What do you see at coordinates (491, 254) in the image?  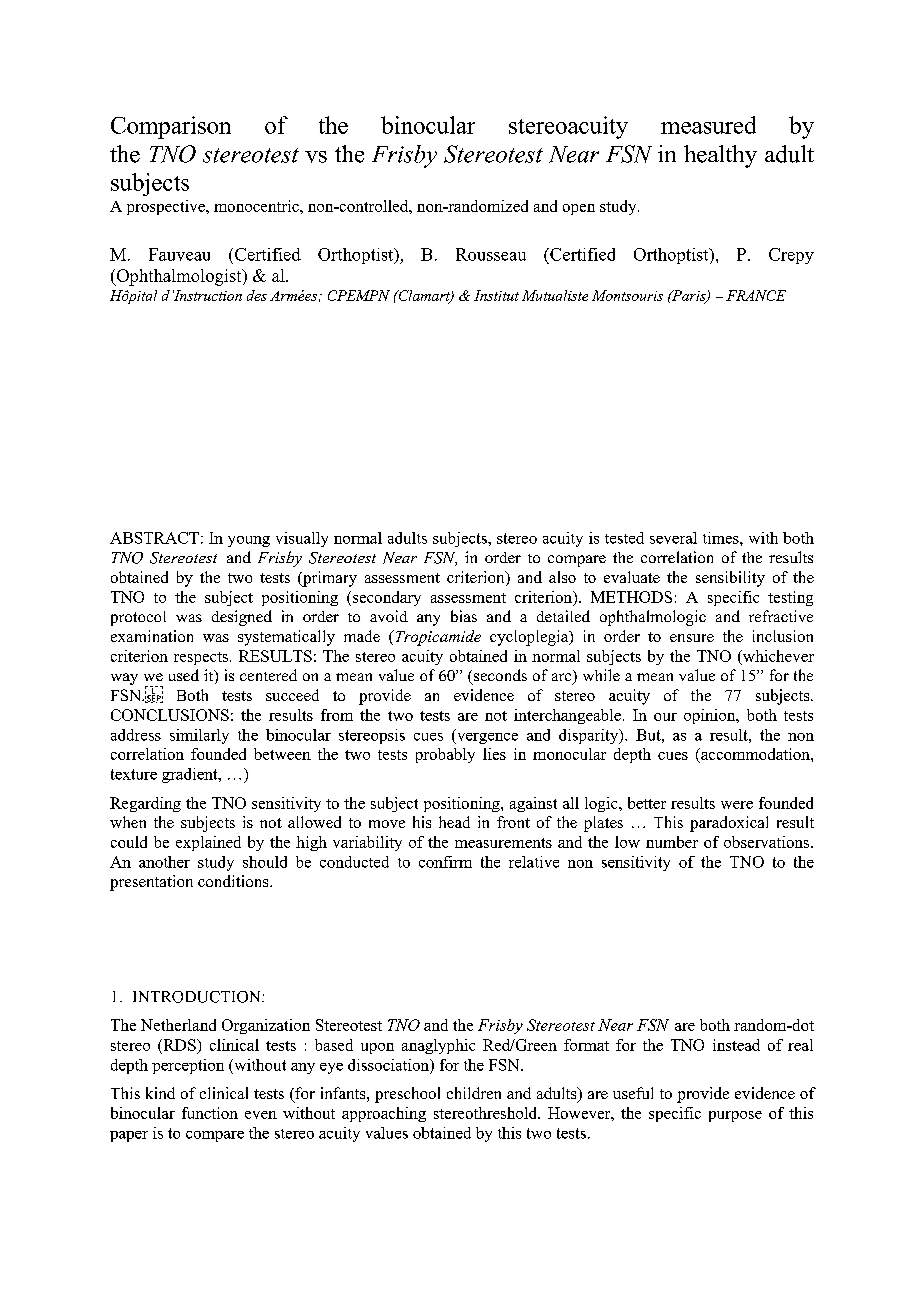 I see `Rousseau` at bounding box center [491, 254].
